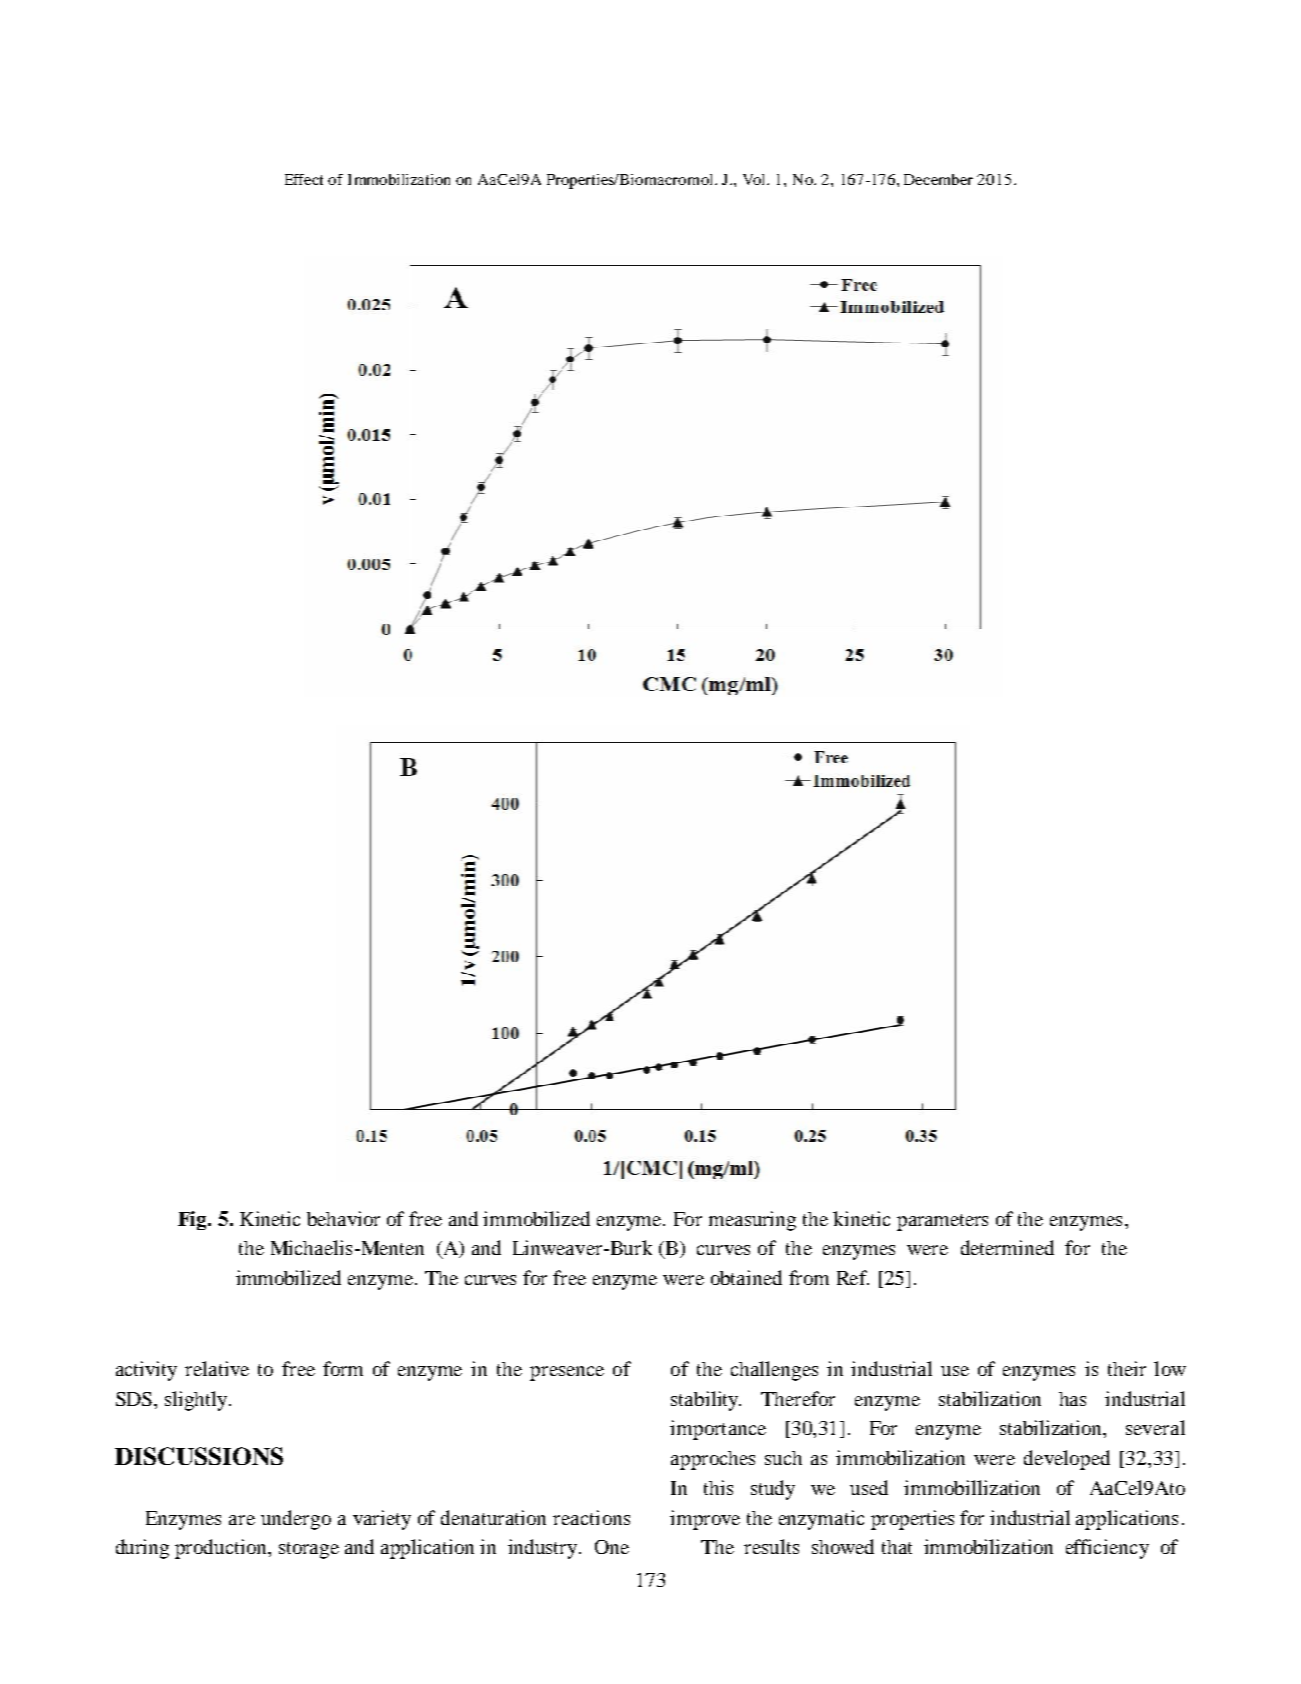 Image resolution: width=1301 pixels, height=1684 pixels. What do you see at coordinates (705, 1520) in the page?
I see `improve` at bounding box center [705, 1520].
